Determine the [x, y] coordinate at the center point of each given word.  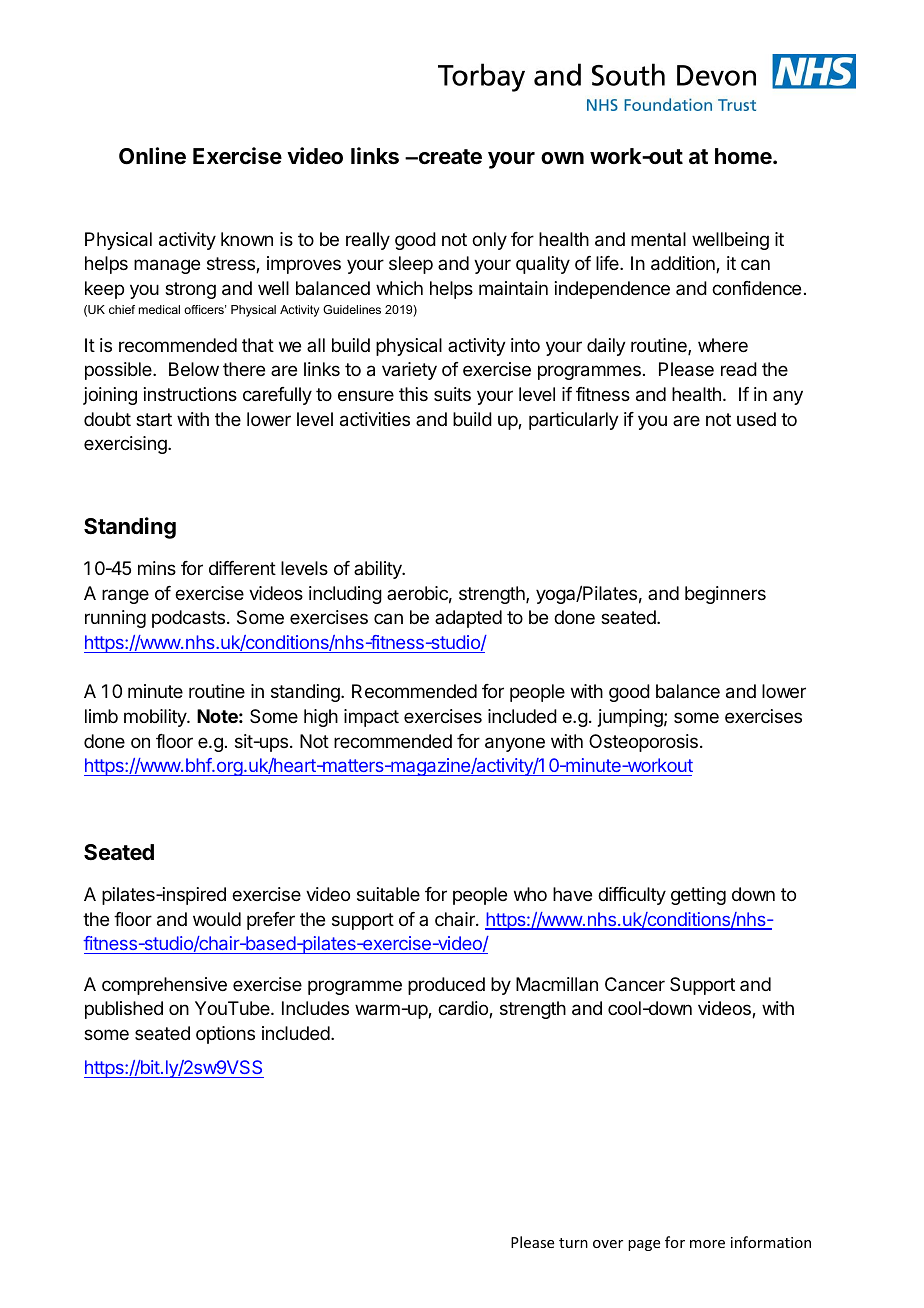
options [225, 1035]
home [744, 156]
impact [371, 718]
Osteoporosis [643, 743]
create [449, 157]
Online [152, 156]
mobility [156, 718]
